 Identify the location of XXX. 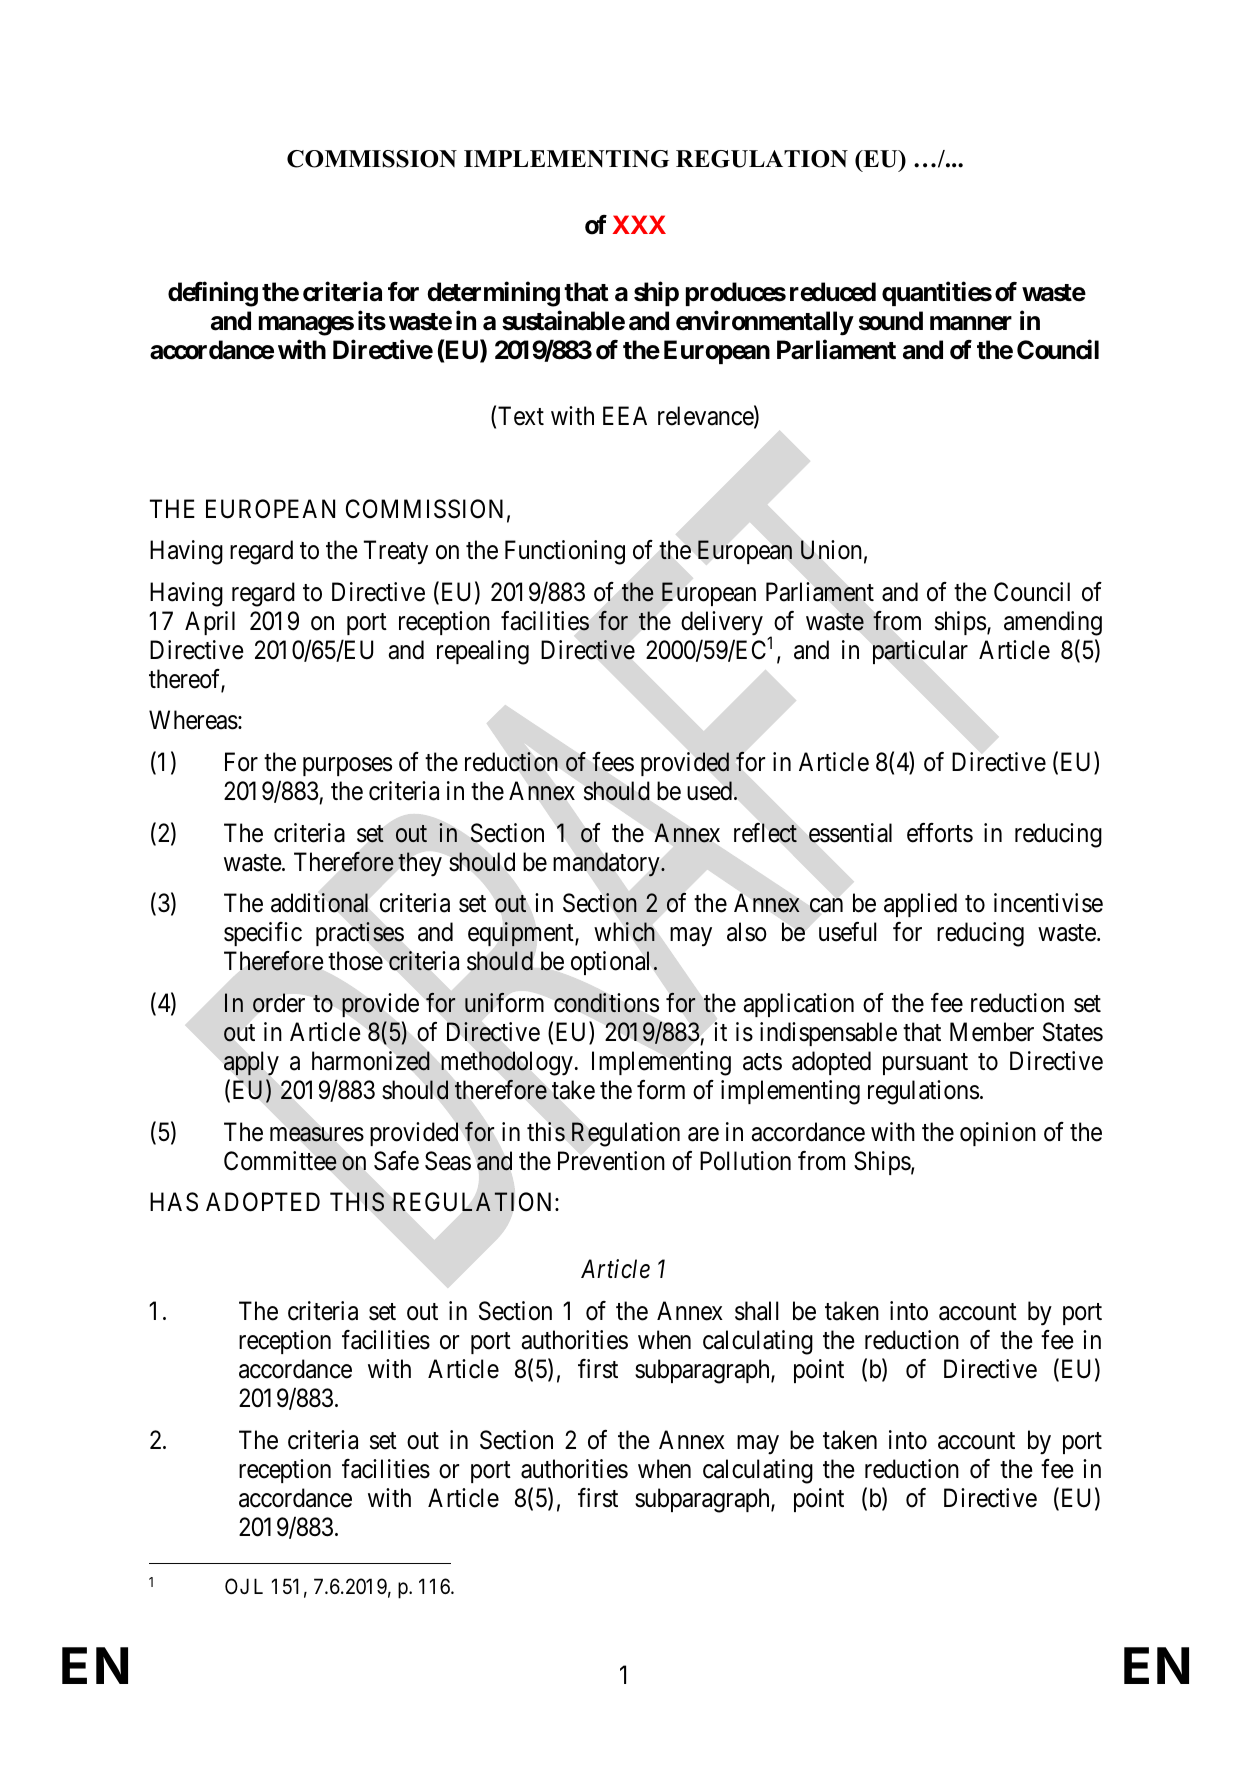
(639, 224).
